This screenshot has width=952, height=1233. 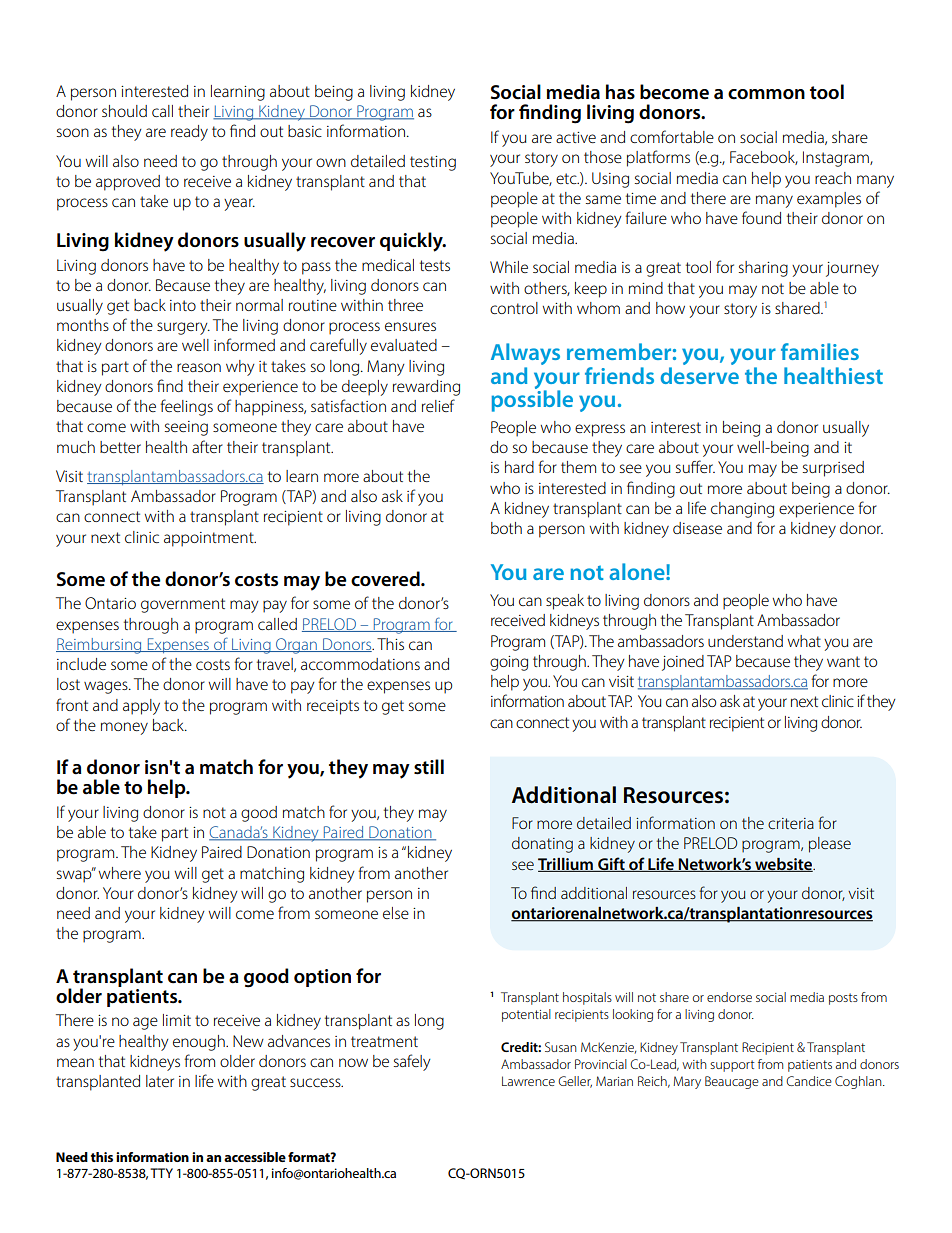 I want to click on TTY, so click(x=161, y=1173).
